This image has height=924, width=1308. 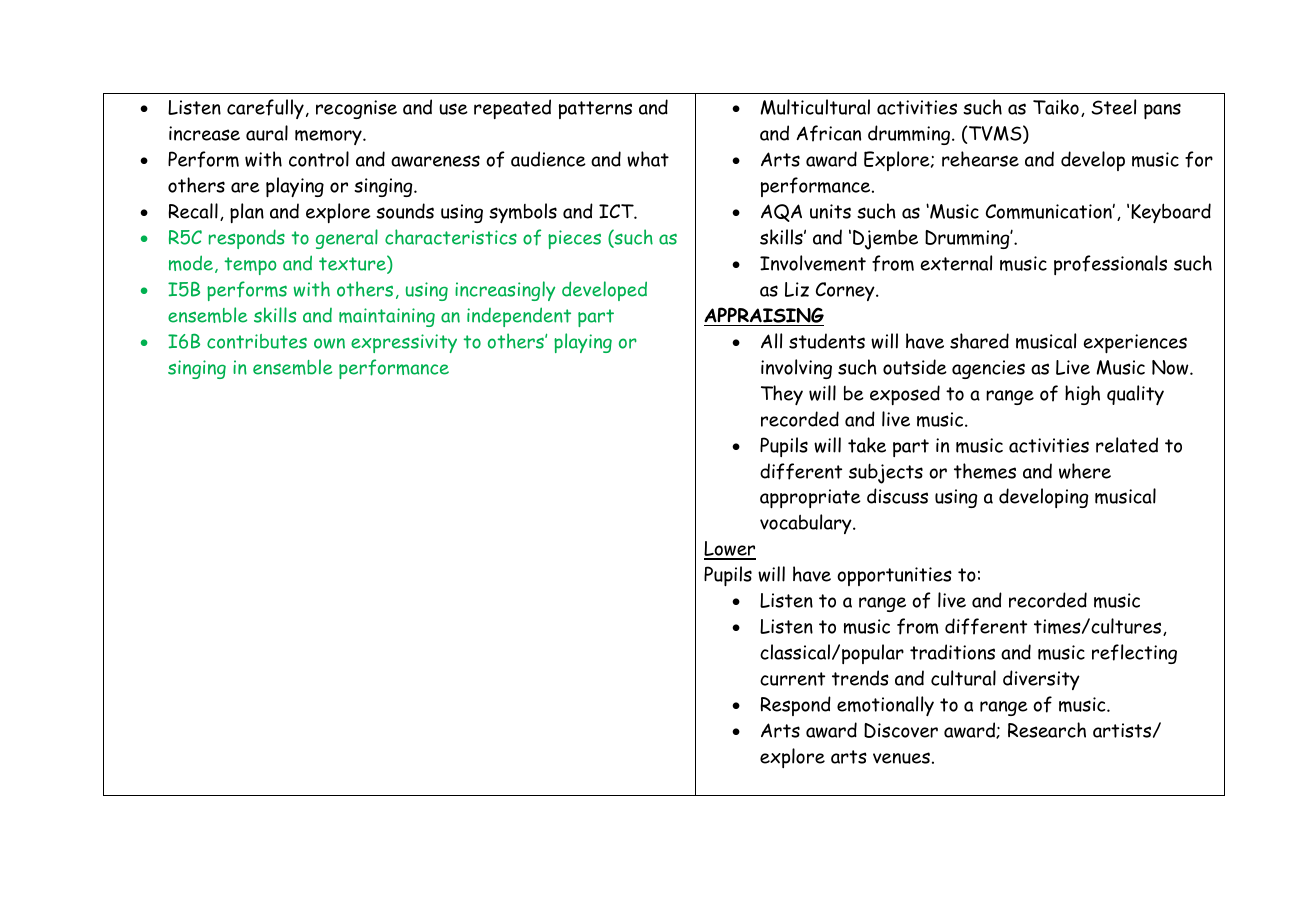 I want to click on They, so click(x=782, y=395).
